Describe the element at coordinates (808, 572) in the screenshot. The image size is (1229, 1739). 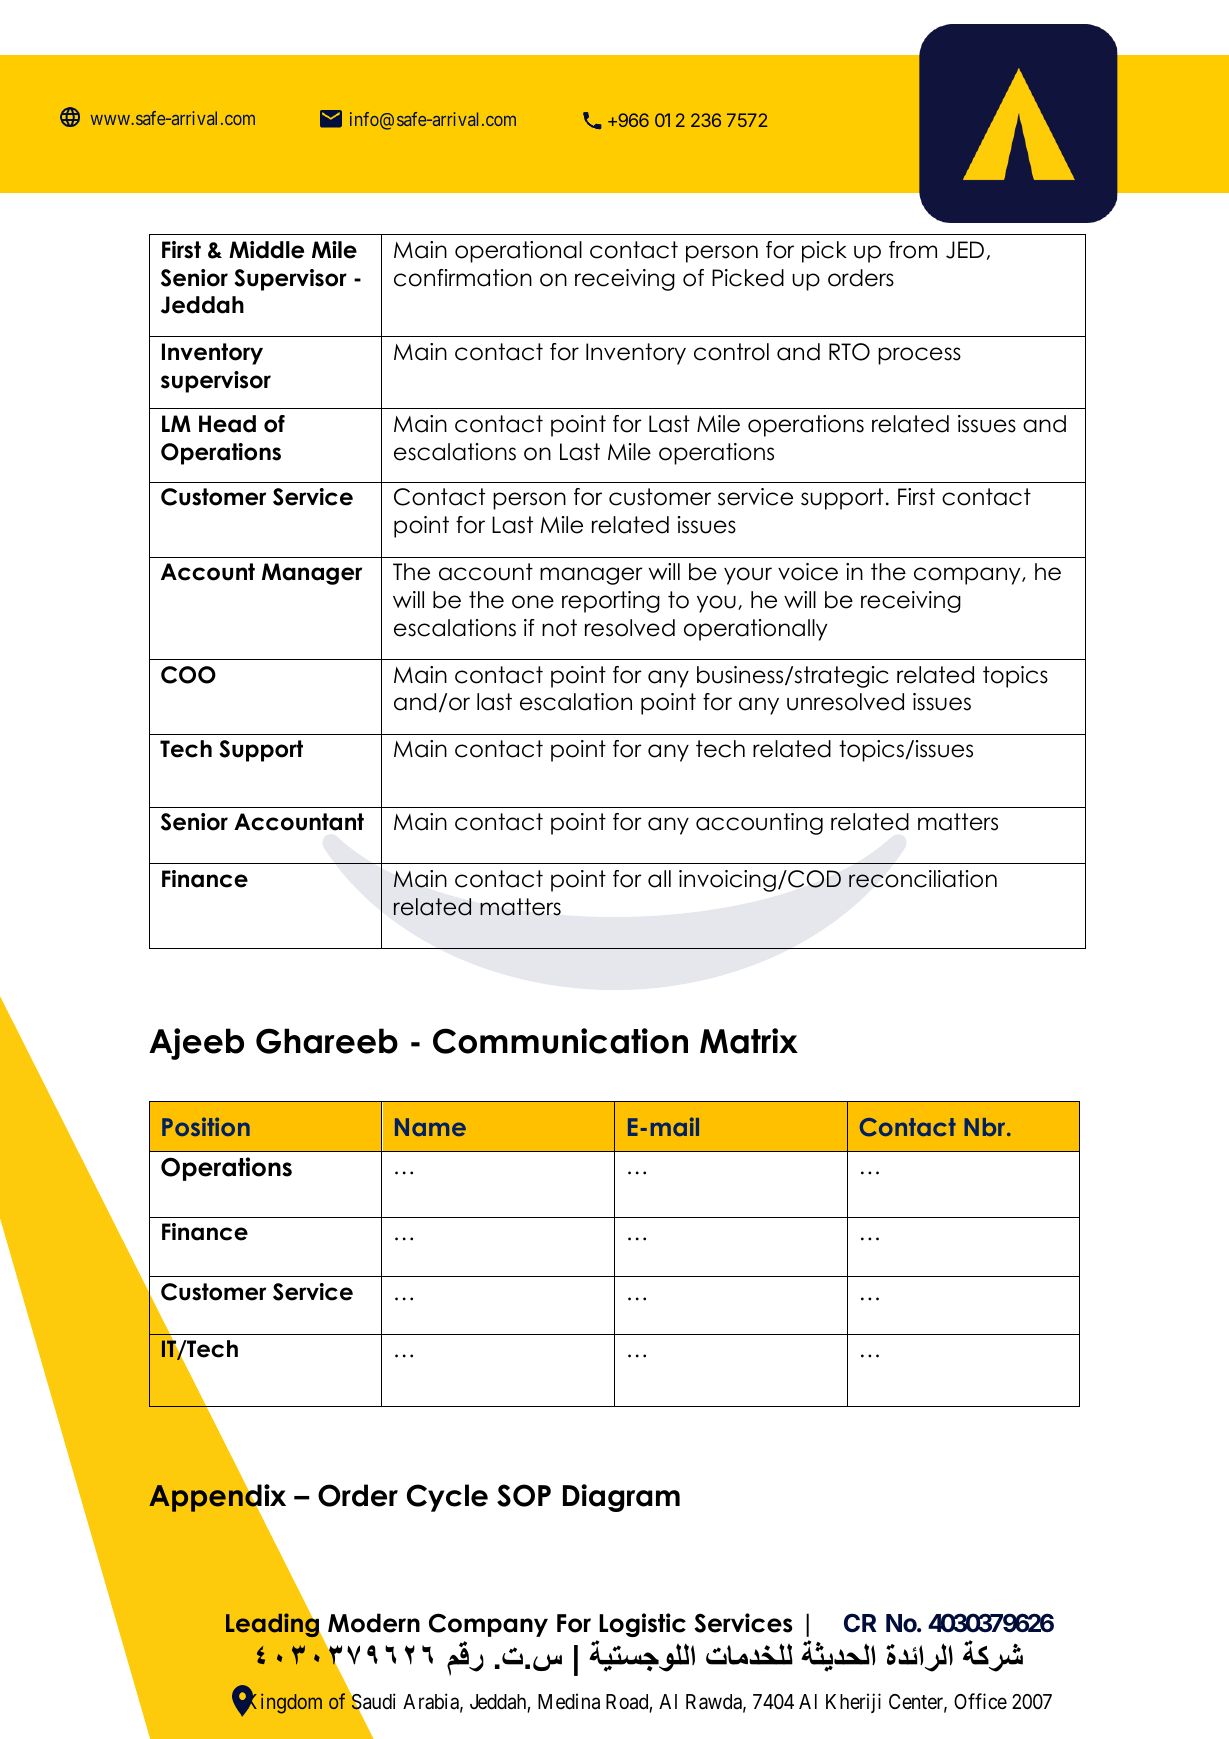
I see `voice` at that location.
